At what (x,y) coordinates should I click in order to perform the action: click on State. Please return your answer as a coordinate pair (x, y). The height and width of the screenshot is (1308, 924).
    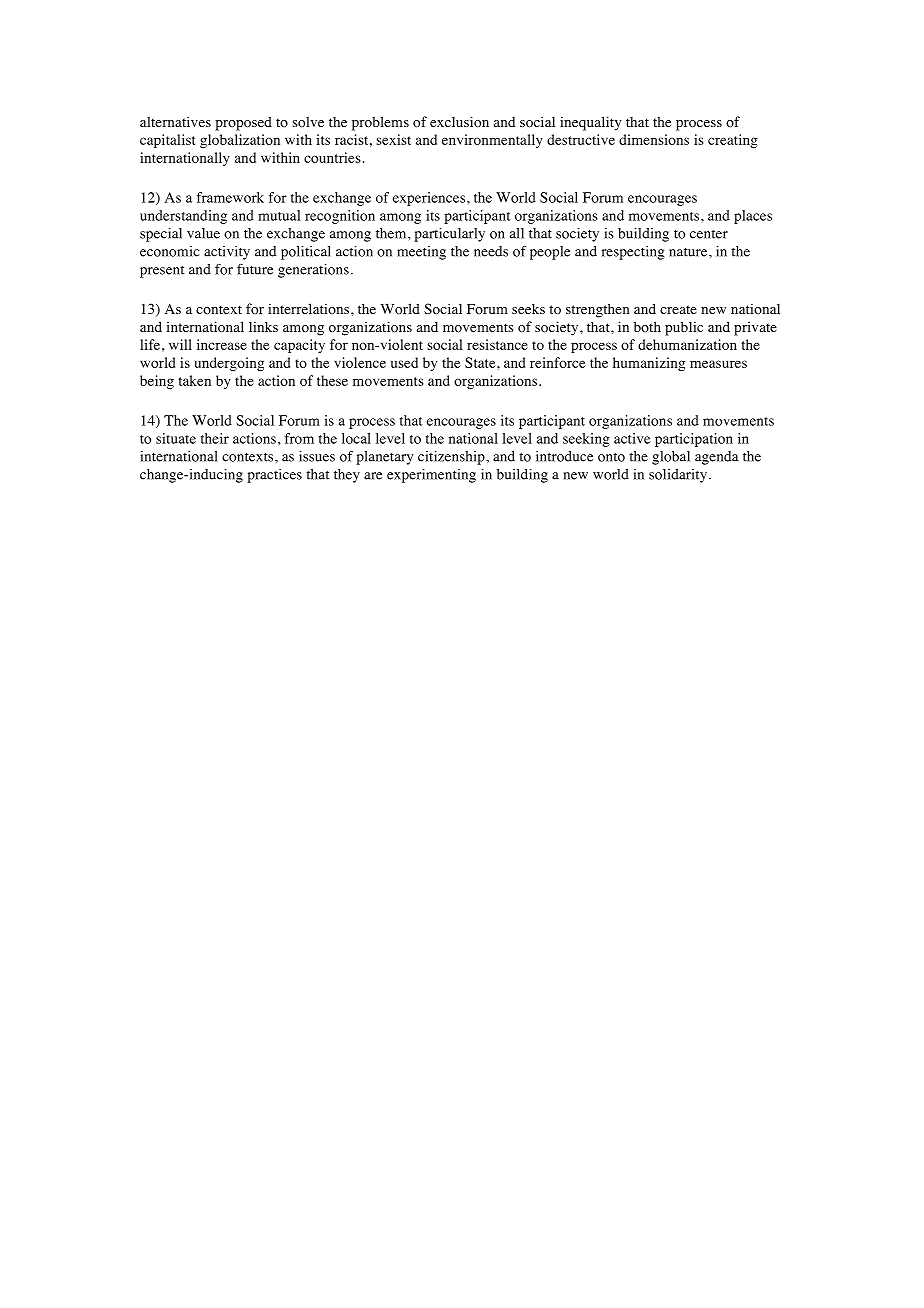
    Looking at the image, I should click on (481, 362).
